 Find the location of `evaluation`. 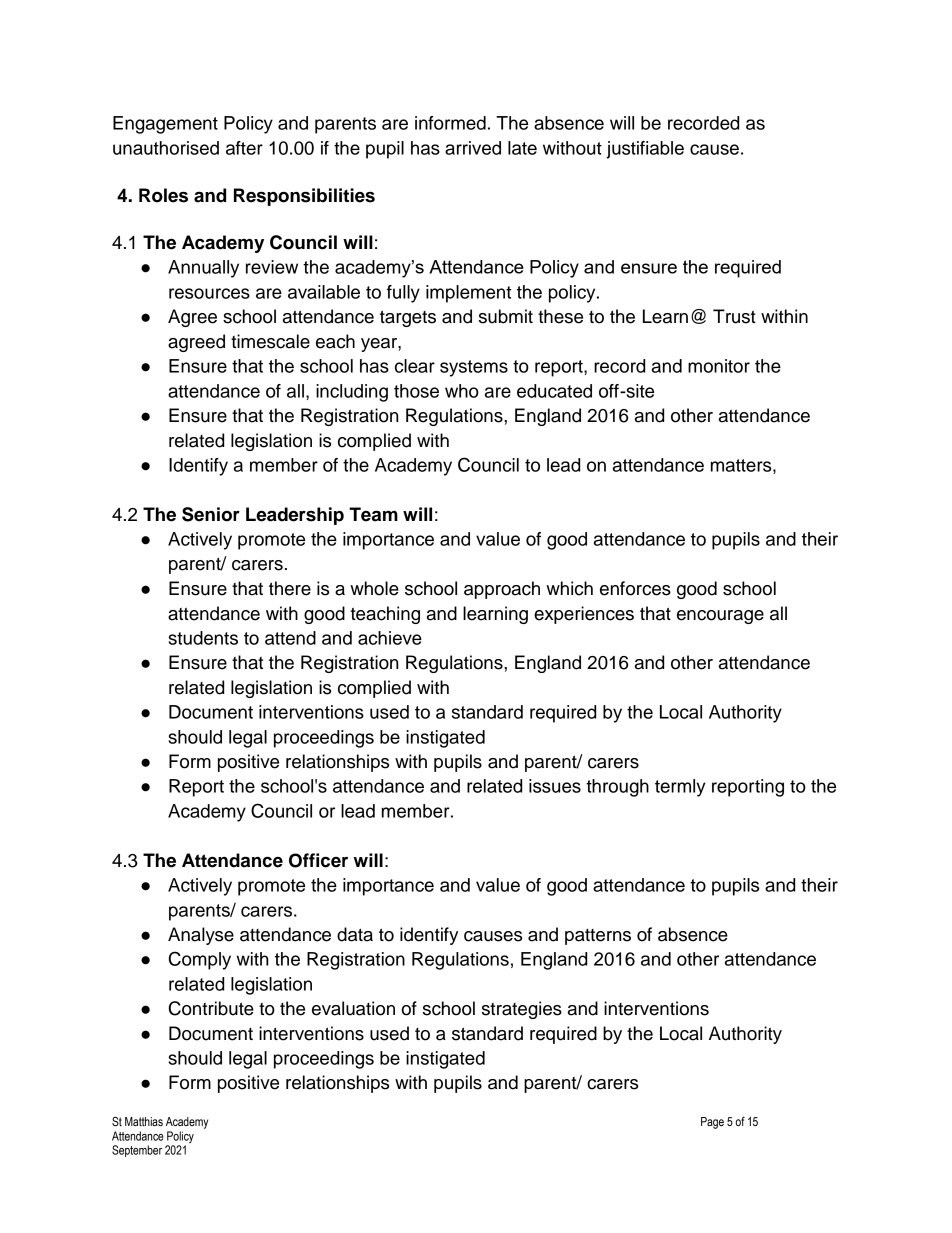

evaluation is located at coordinates (353, 1008).
